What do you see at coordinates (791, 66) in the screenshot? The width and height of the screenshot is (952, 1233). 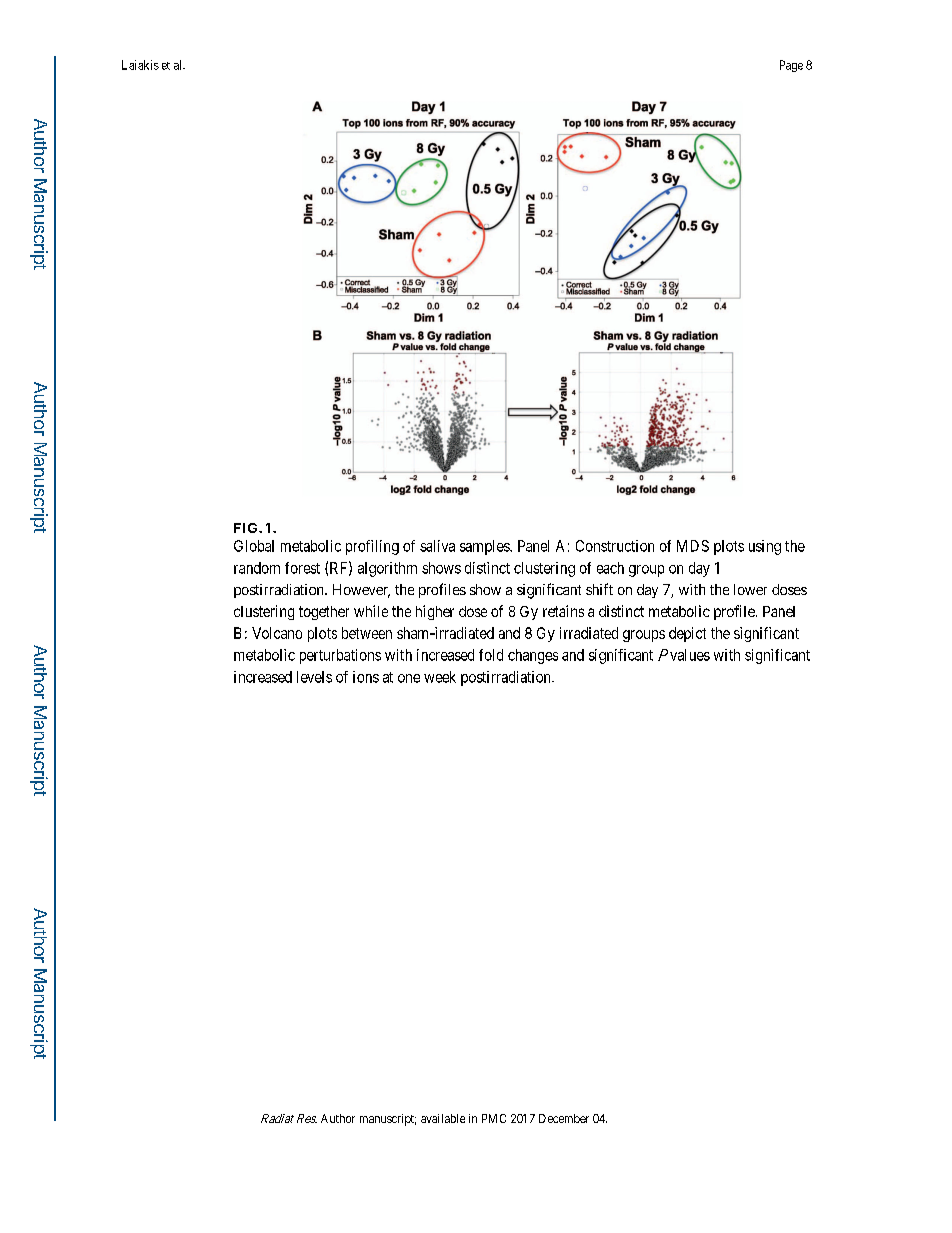 I see `Page` at bounding box center [791, 66].
